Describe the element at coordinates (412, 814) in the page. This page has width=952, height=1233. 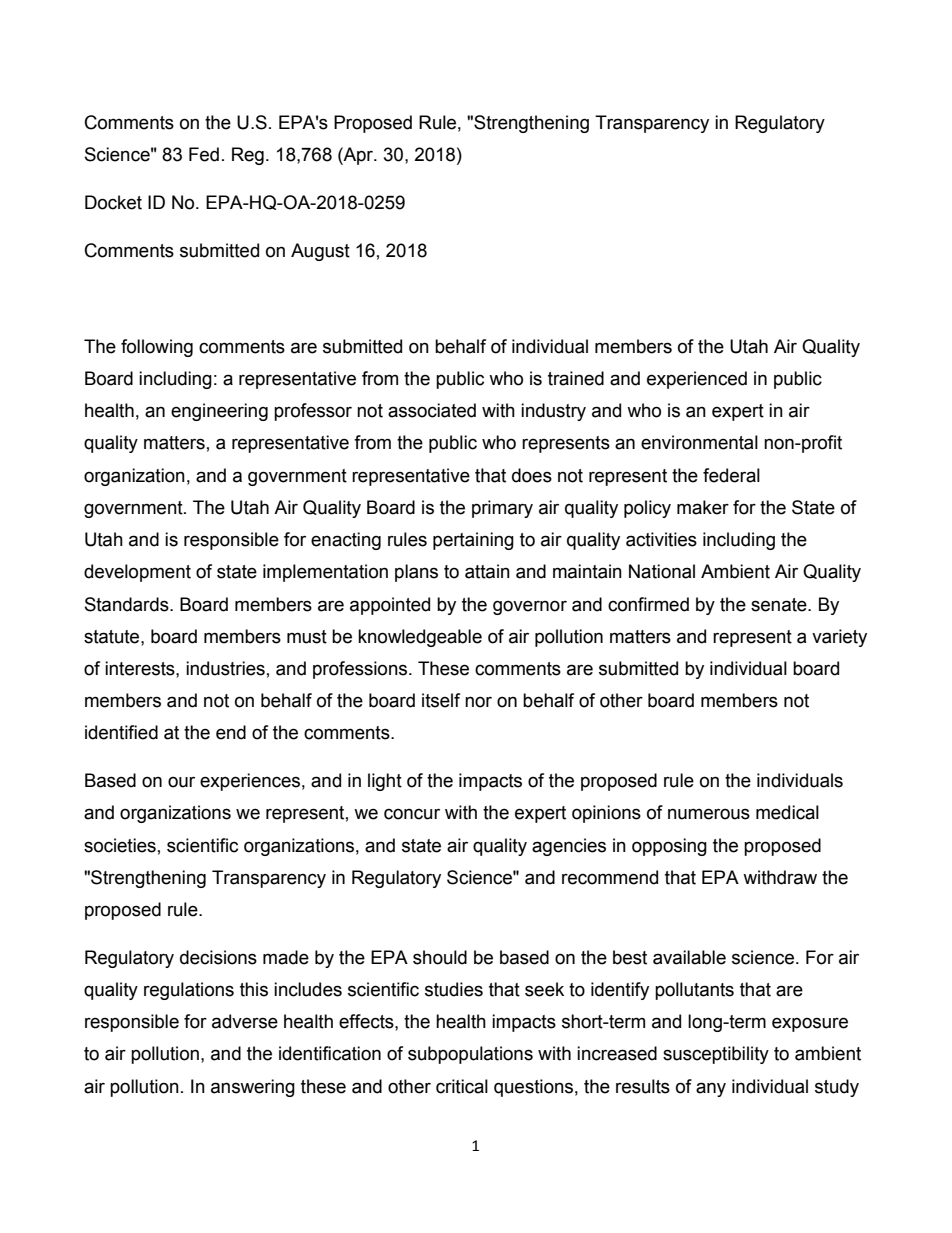
I see `concur` at that location.
